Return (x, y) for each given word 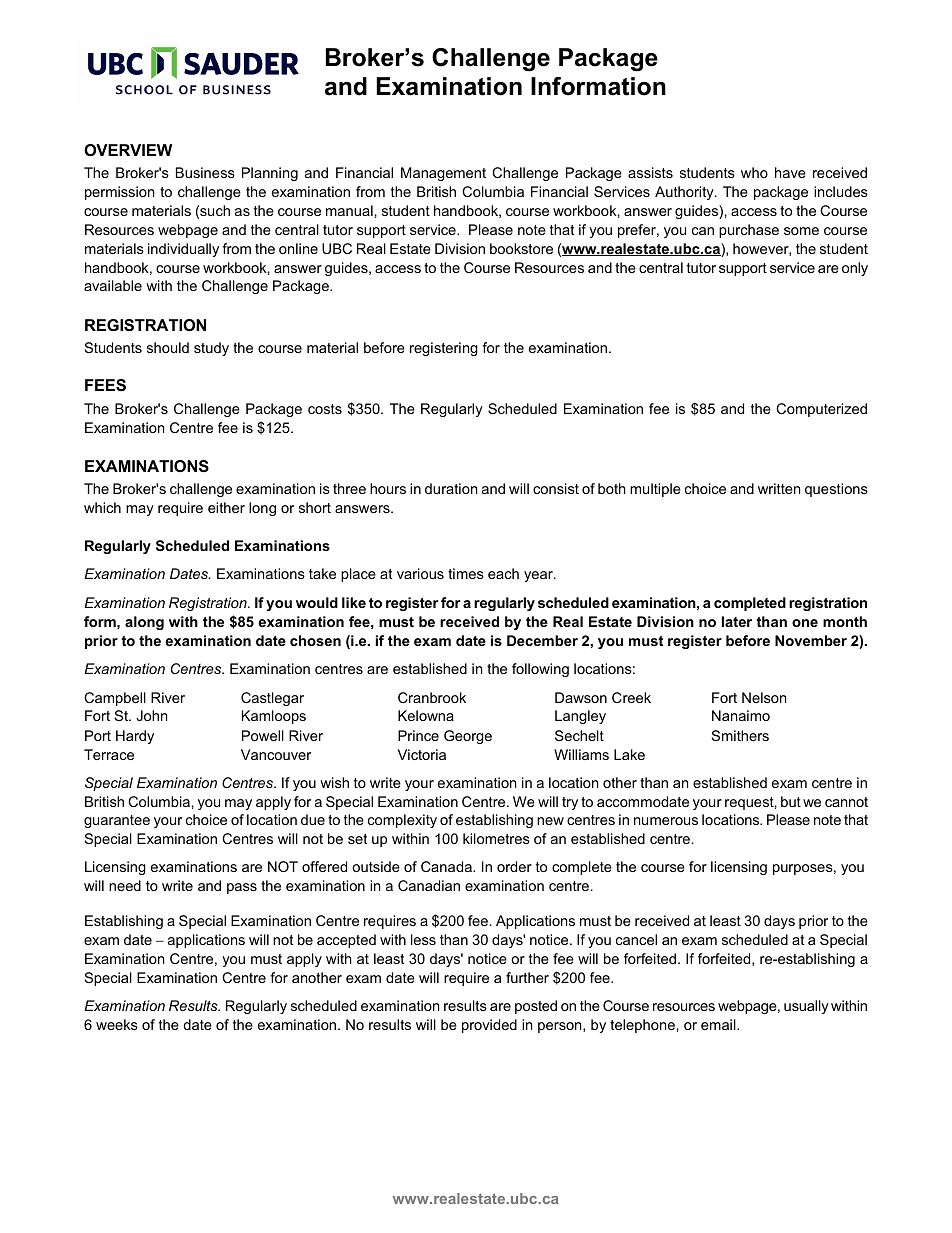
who (754, 172)
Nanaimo (741, 715)
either (226, 507)
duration (451, 488)
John (151, 715)
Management (443, 174)
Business (205, 172)
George (468, 737)
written (779, 488)
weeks (117, 1024)
